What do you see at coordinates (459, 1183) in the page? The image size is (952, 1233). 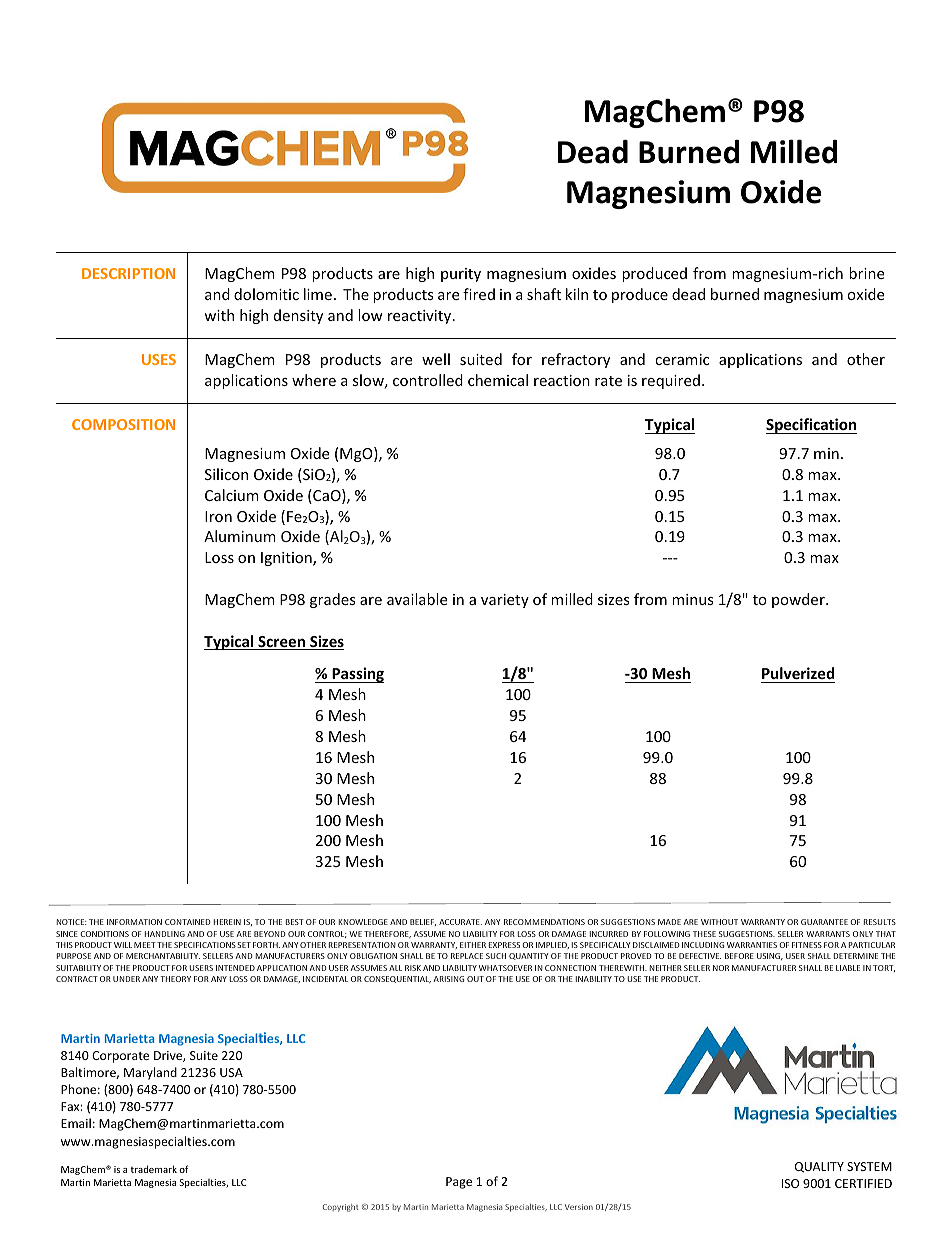 I see `Page` at bounding box center [459, 1183].
